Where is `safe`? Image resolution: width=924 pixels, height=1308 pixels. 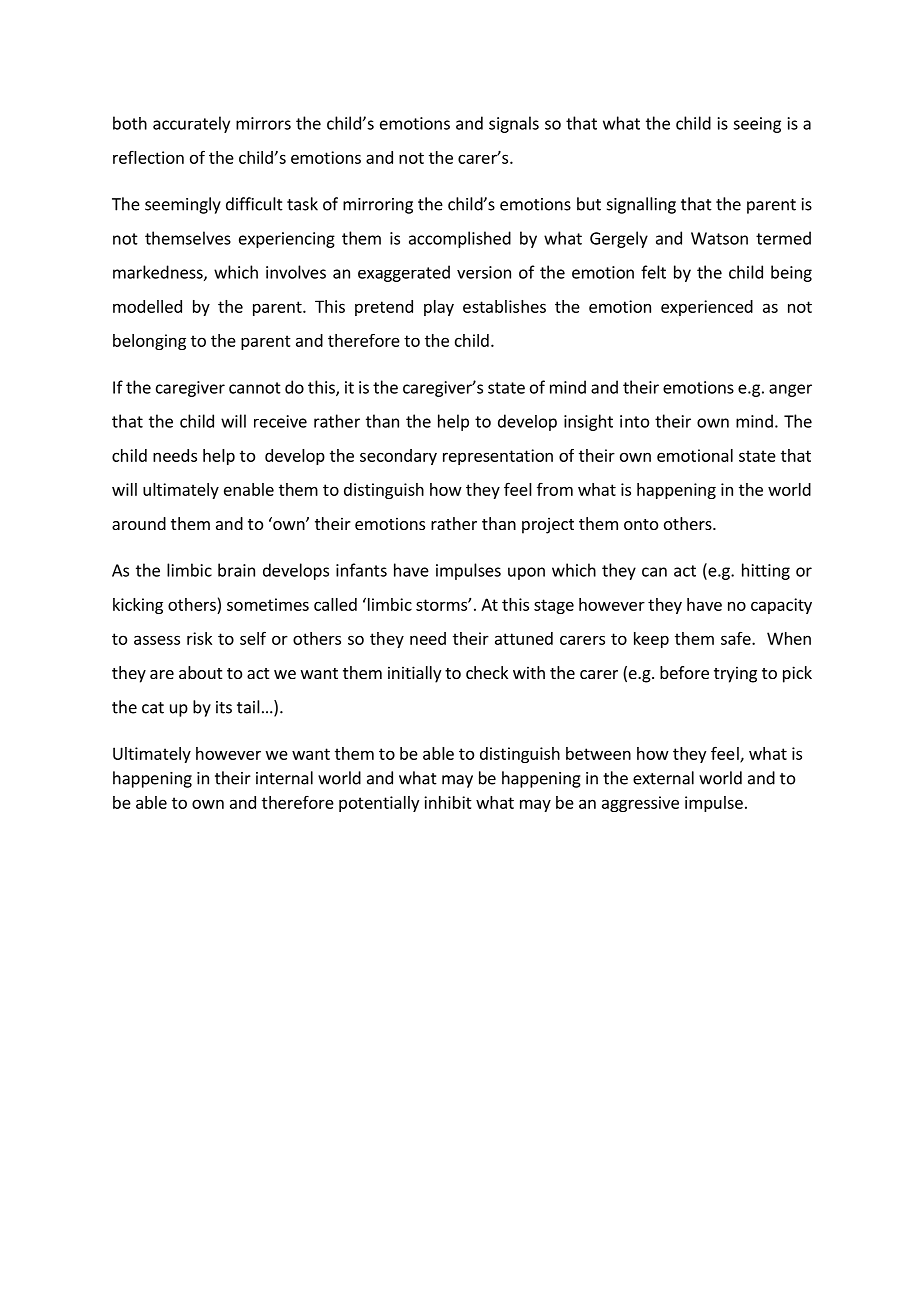 safe is located at coordinates (737, 638).
